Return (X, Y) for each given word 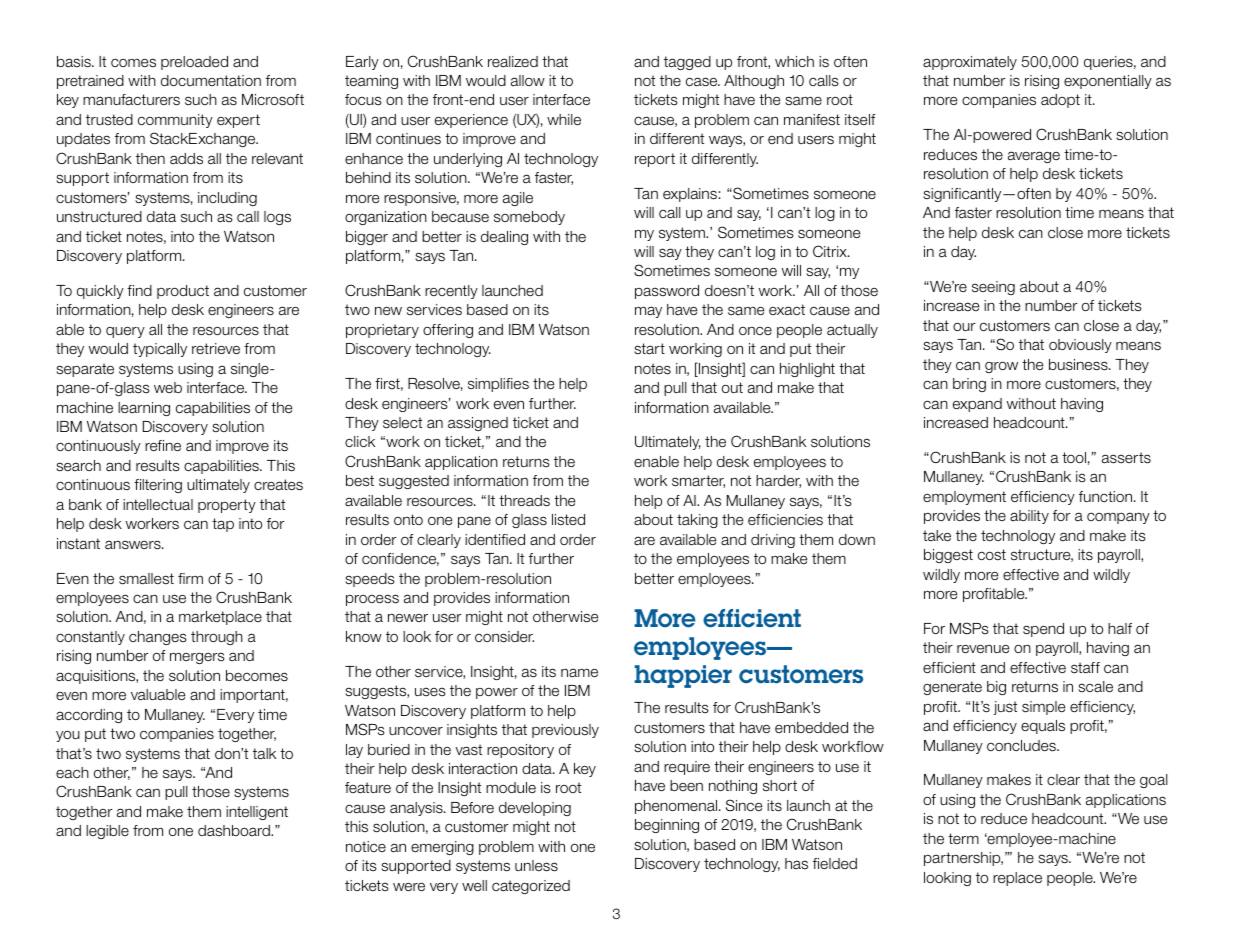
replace (1017, 879)
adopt (1060, 101)
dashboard (235, 830)
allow (528, 81)
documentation (211, 80)
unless (536, 866)
